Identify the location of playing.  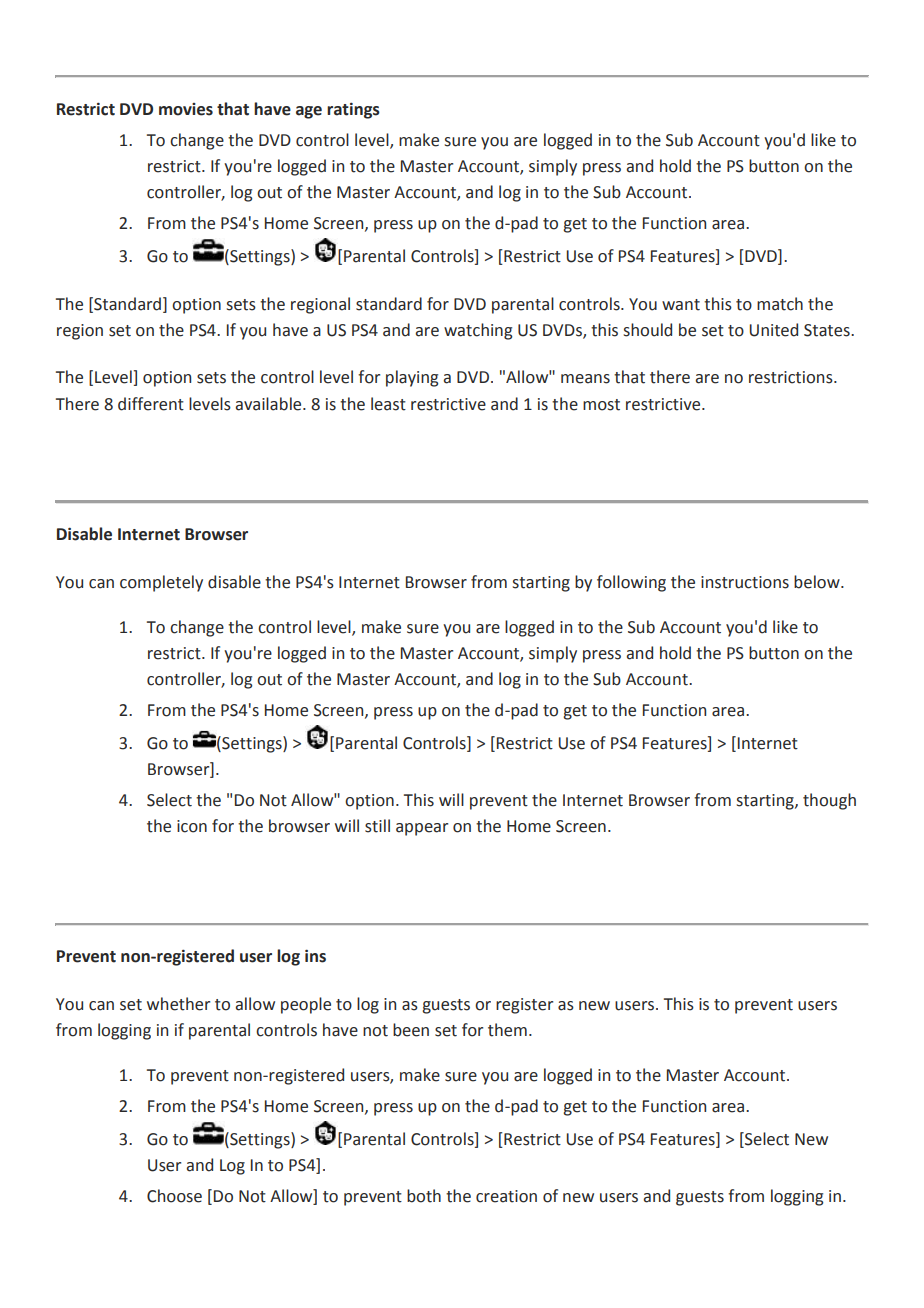
(412, 378).
